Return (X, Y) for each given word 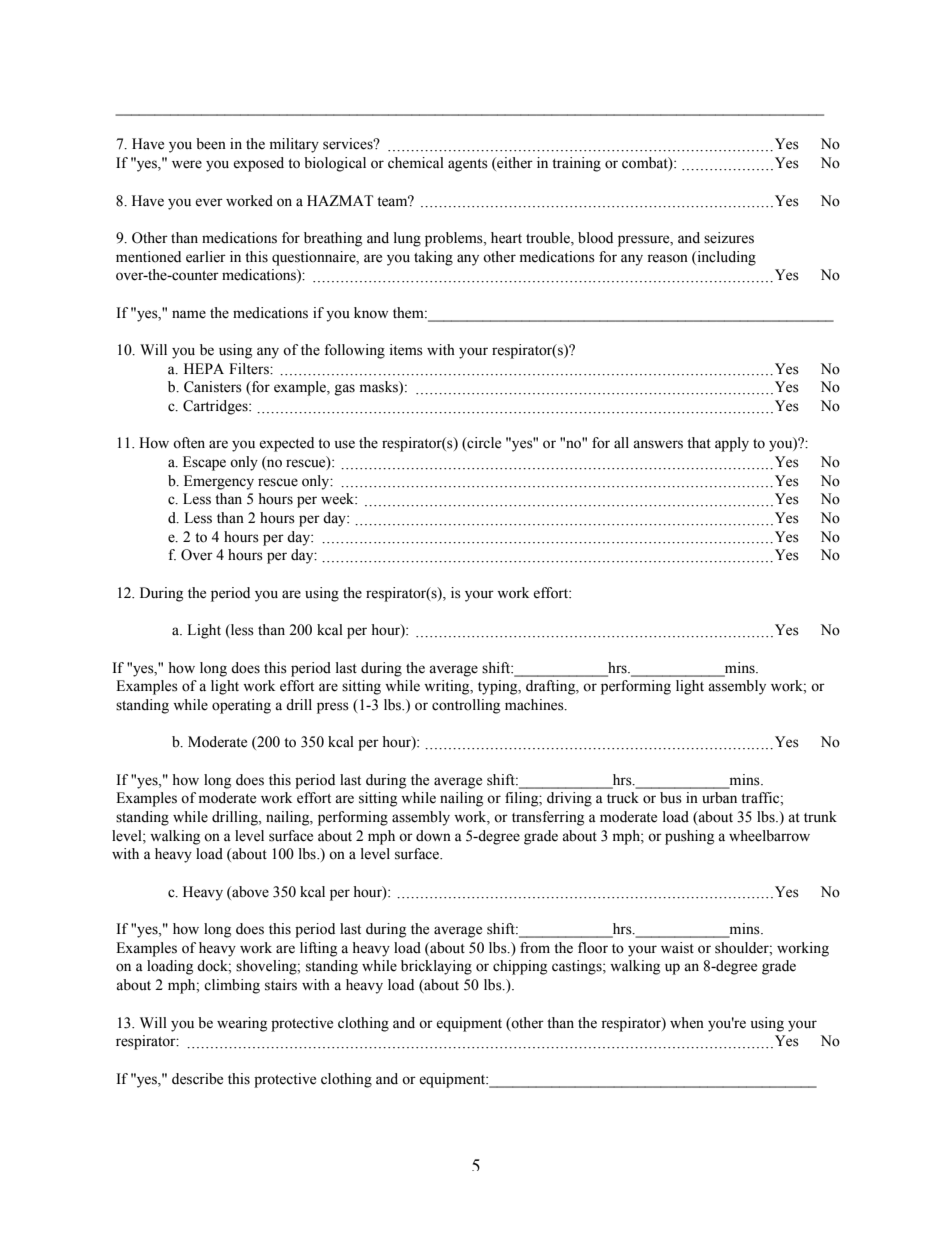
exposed (258, 164)
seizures (729, 238)
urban (719, 798)
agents (468, 165)
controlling (466, 706)
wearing (242, 1024)
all (621, 442)
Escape (204, 463)
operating (241, 706)
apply (732, 444)
